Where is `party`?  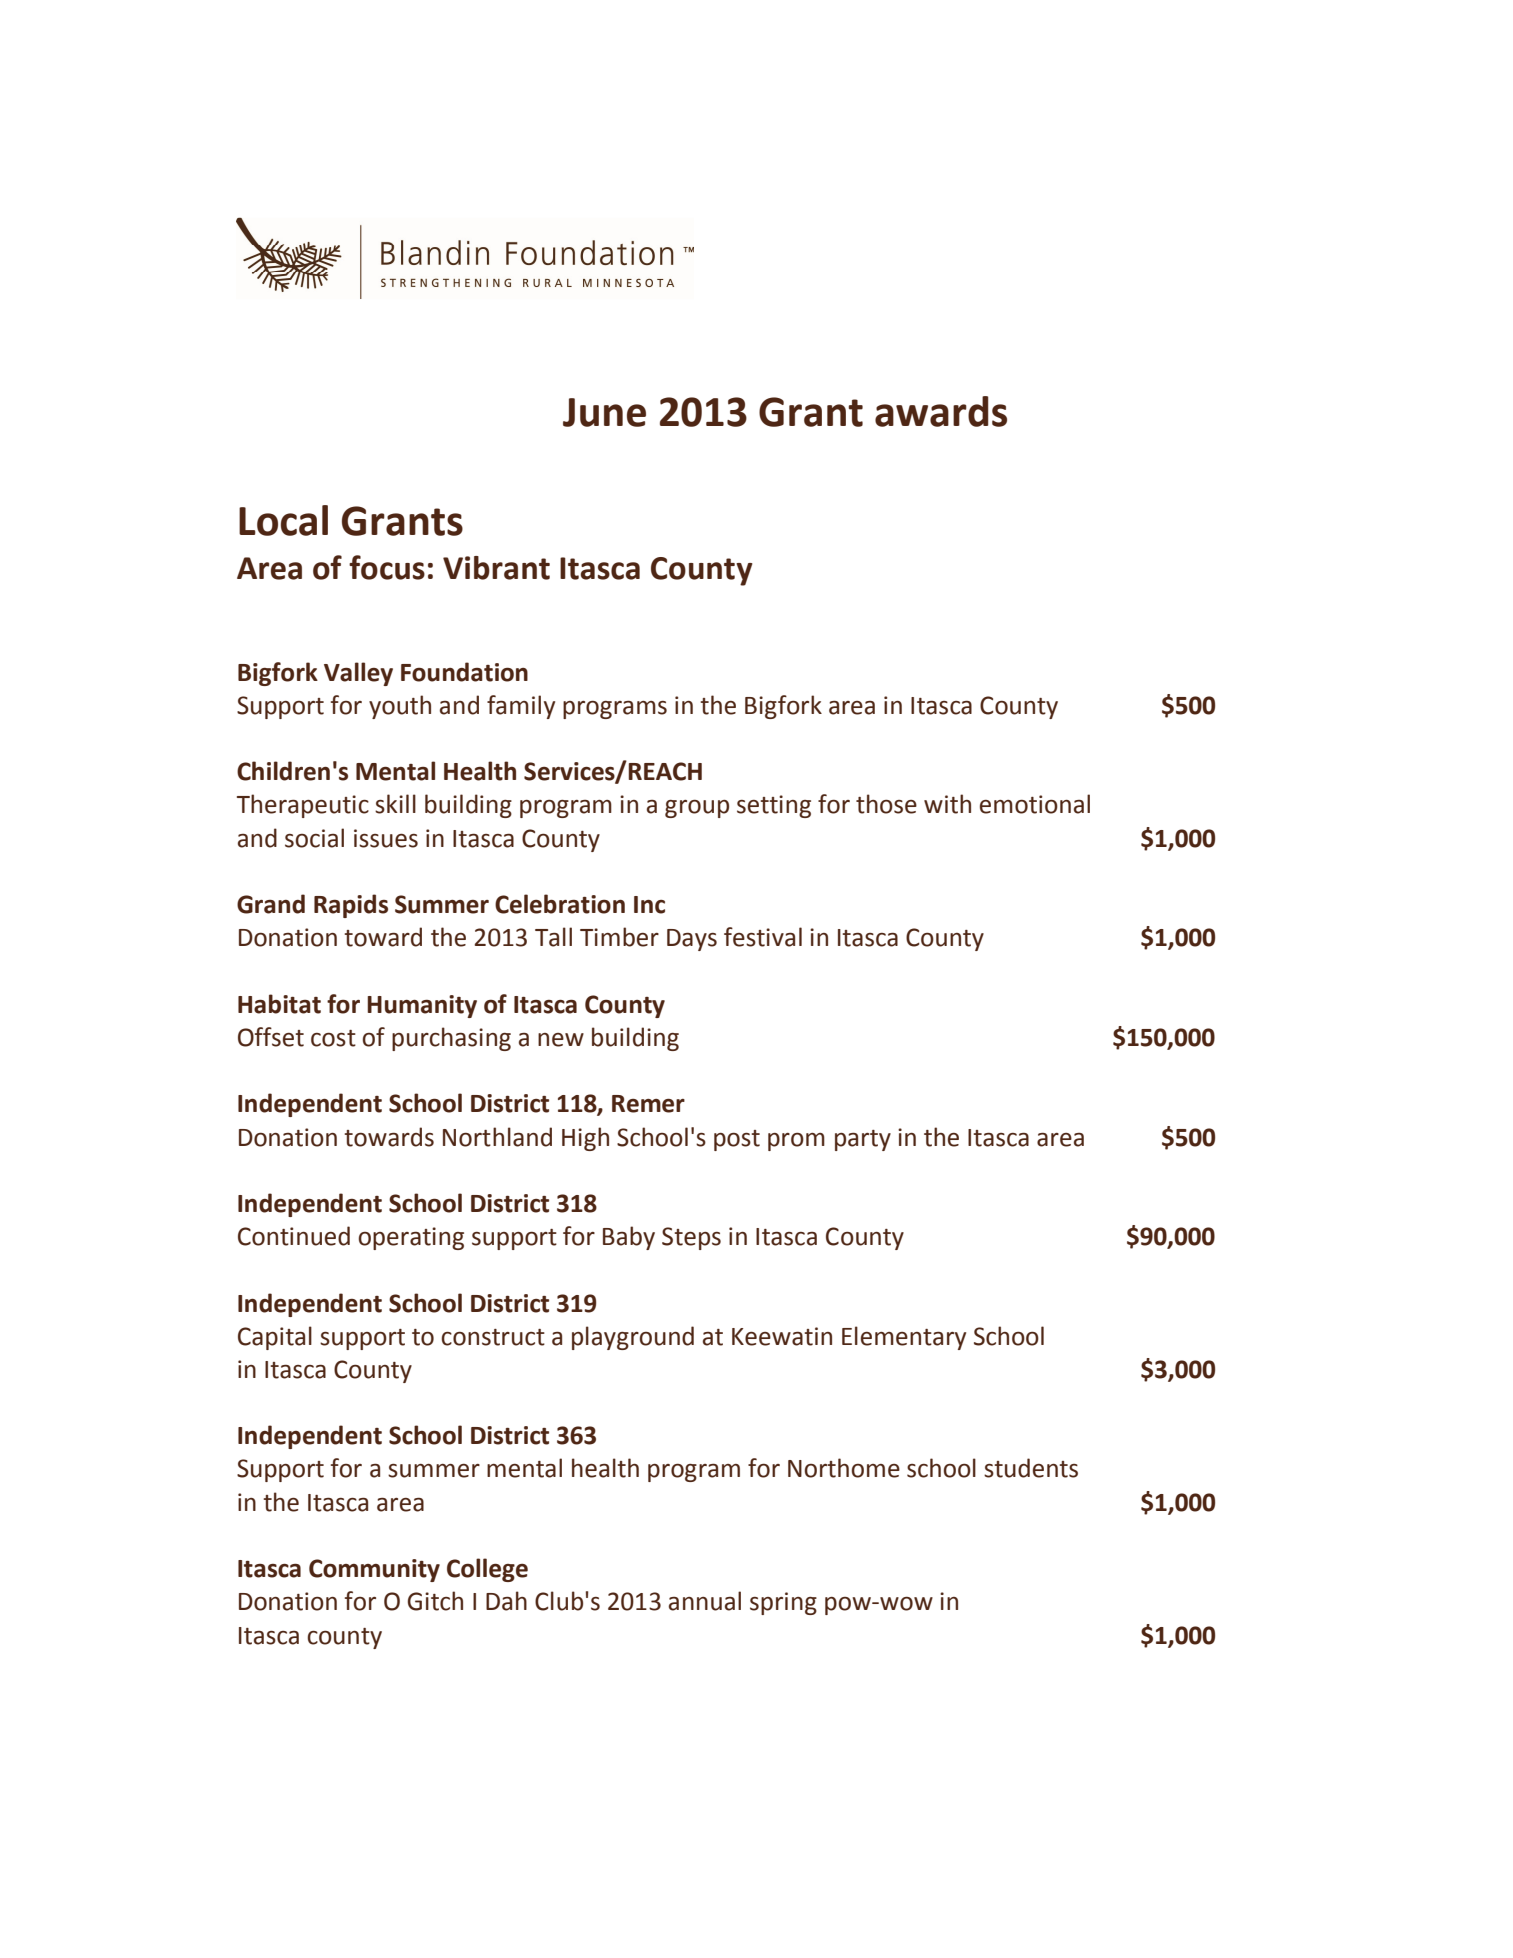 party is located at coordinates (863, 1140).
